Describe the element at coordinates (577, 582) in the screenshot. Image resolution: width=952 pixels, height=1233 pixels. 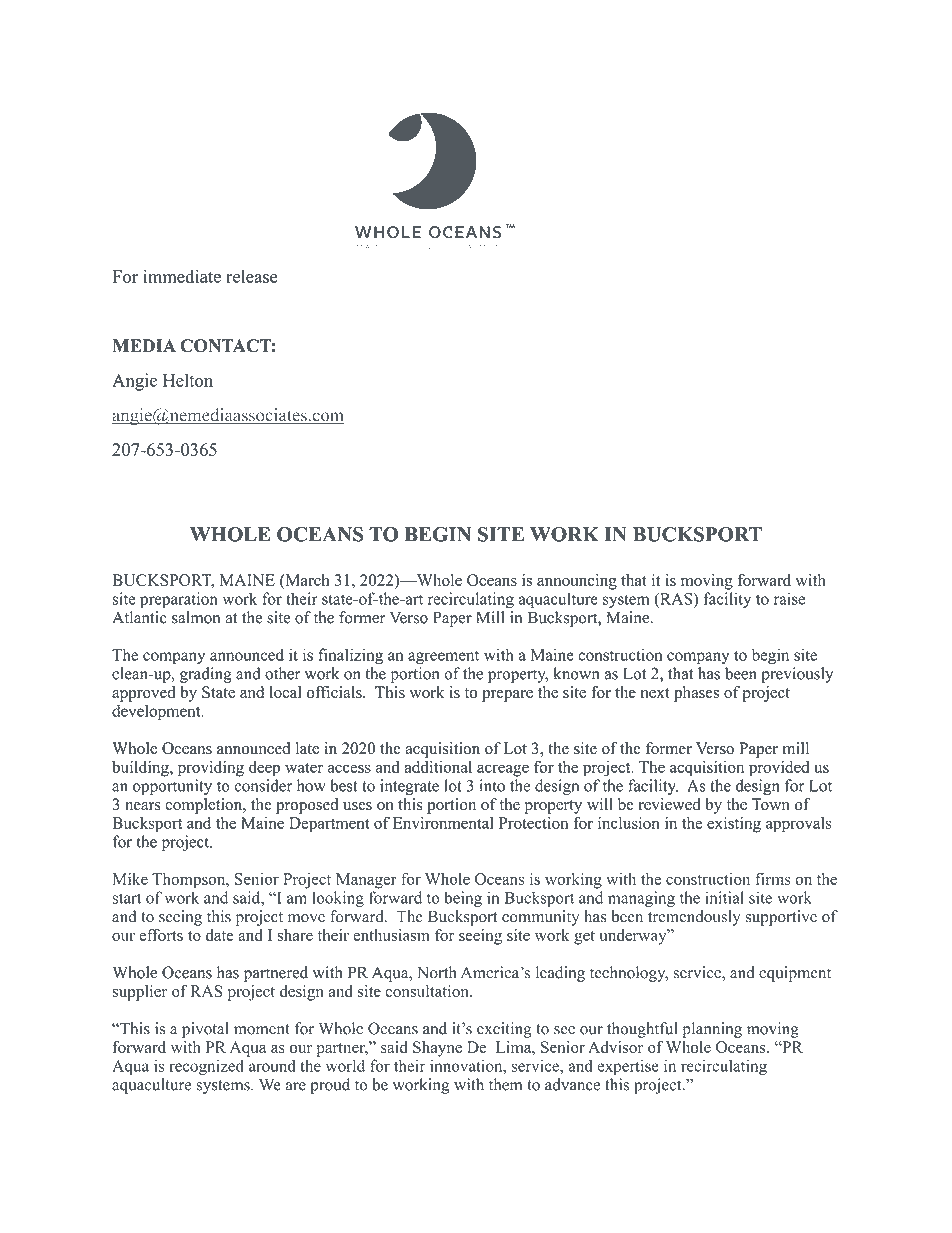
I see `announcing` at that location.
